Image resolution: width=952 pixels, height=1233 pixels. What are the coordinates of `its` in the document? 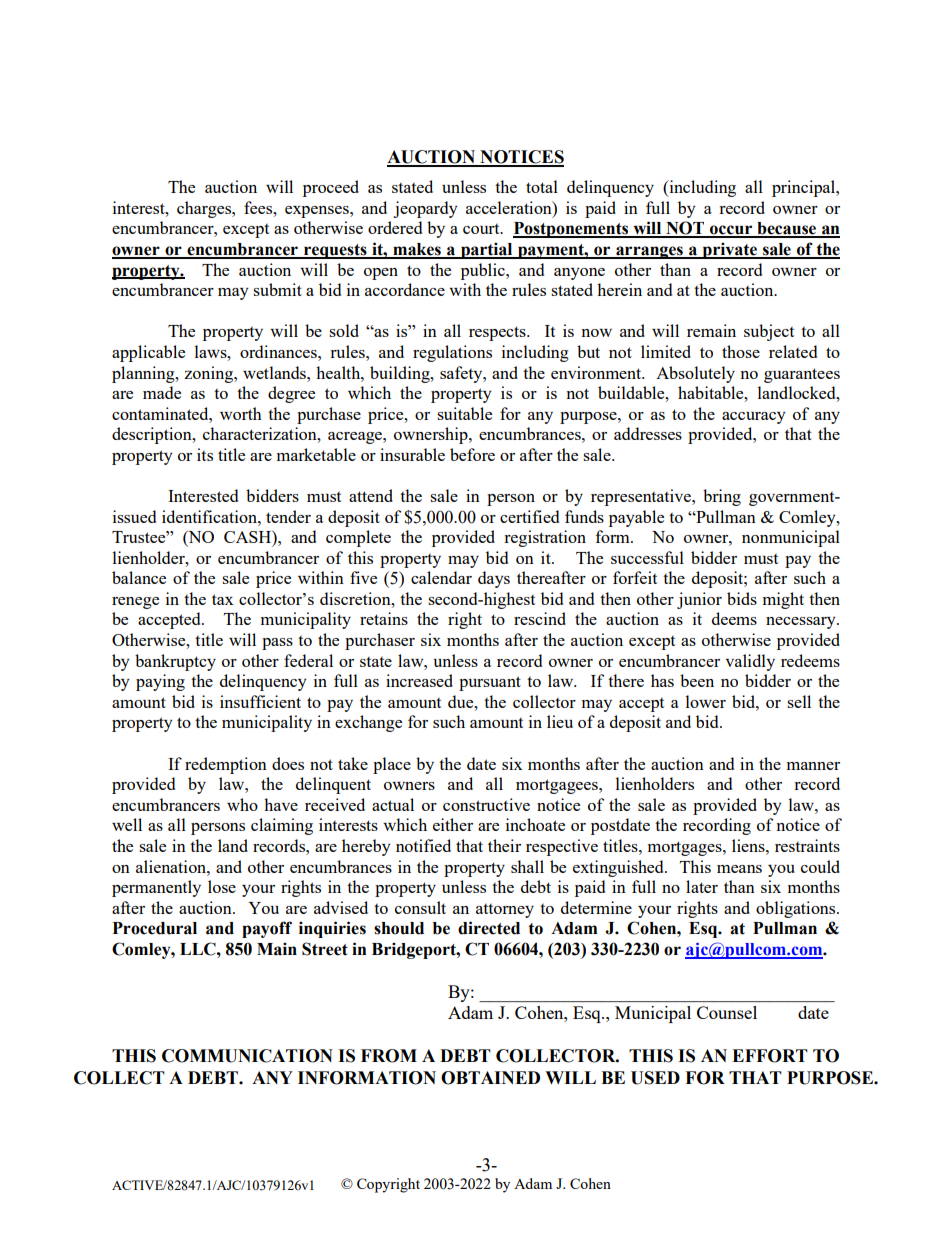 It's located at (205, 454).
